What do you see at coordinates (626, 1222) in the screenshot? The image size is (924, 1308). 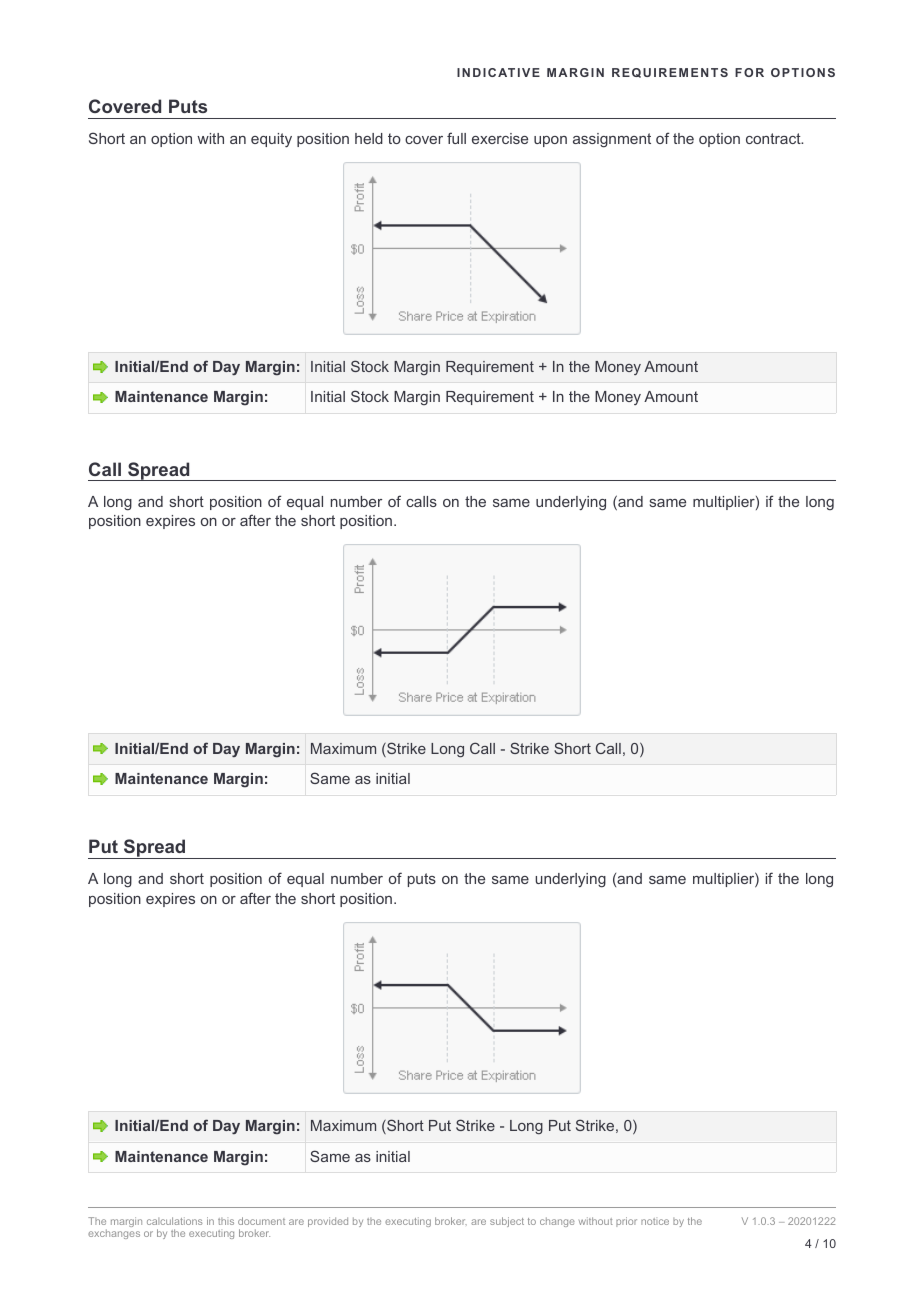 I see `prior` at bounding box center [626, 1222].
